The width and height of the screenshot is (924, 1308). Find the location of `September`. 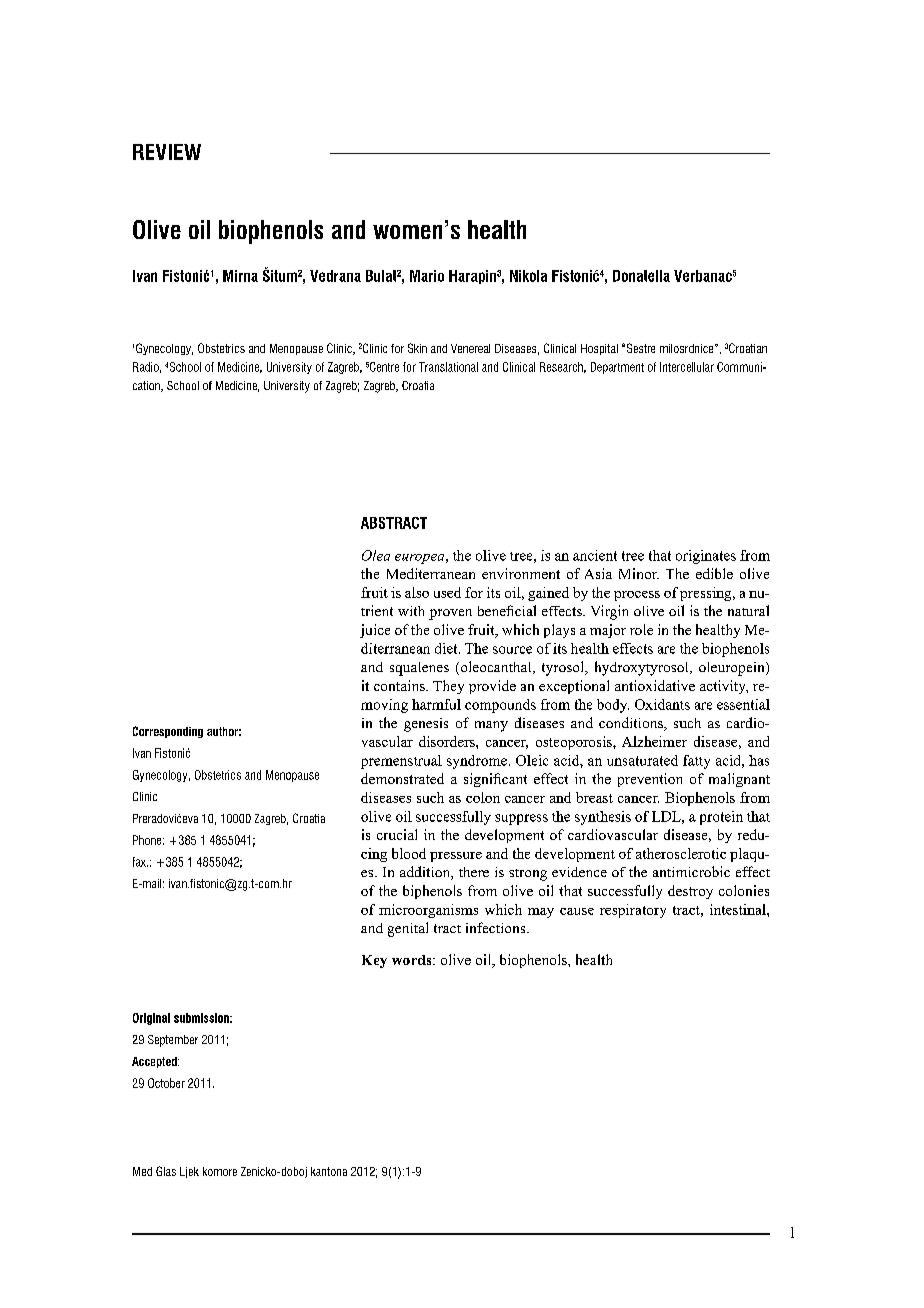

September is located at coordinates (173, 1041).
